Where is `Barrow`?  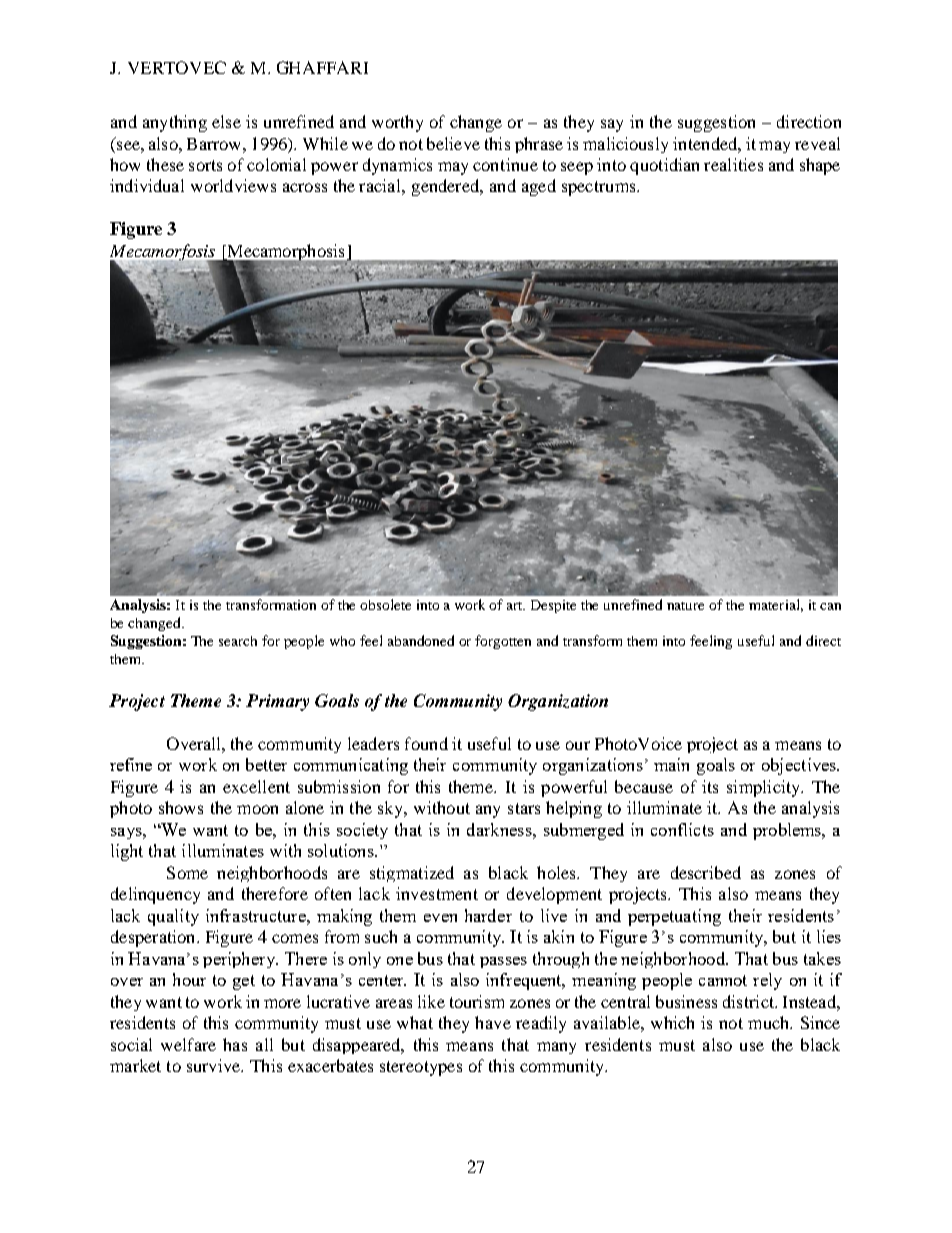 Barrow is located at coordinates (215, 144).
